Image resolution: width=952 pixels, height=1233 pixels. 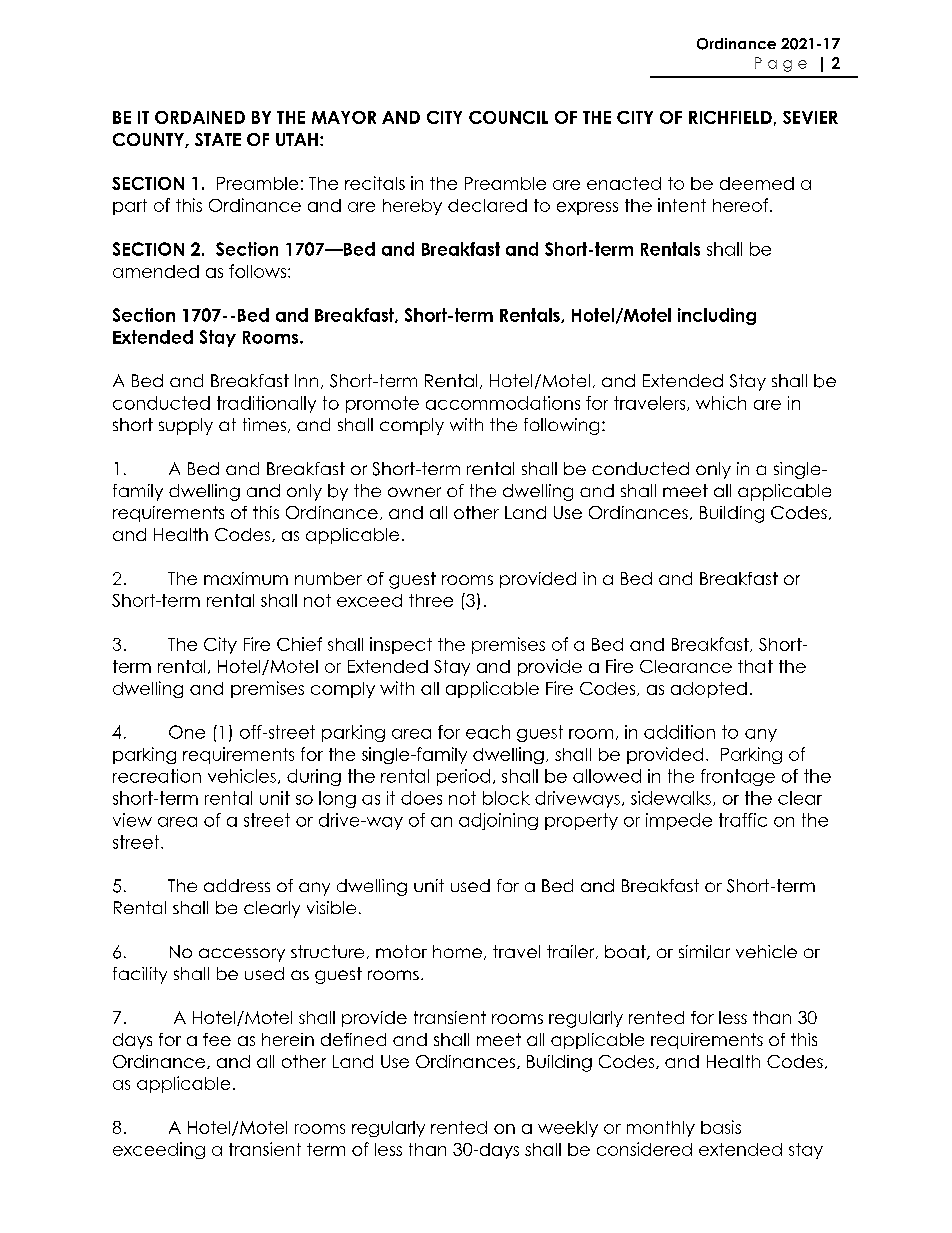 I want to click on weekly, so click(x=568, y=1129).
